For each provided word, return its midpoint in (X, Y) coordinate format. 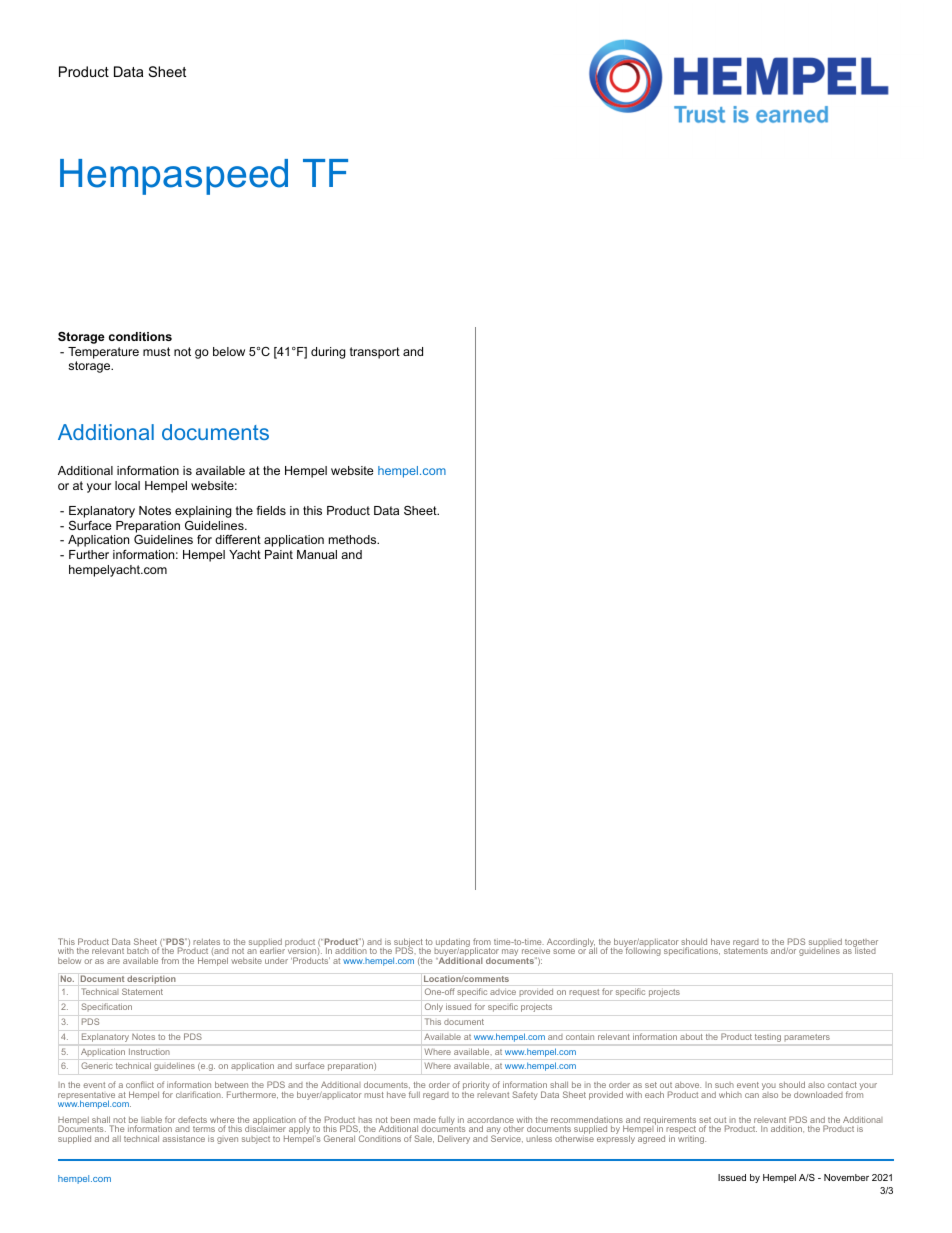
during (328, 353)
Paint (279, 554)
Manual (317, 554)
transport (375, 353)
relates (206, 942)
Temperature (103, 353)
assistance (184, 1138)
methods (353, 539)
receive (536, 951)
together (861, 944)
